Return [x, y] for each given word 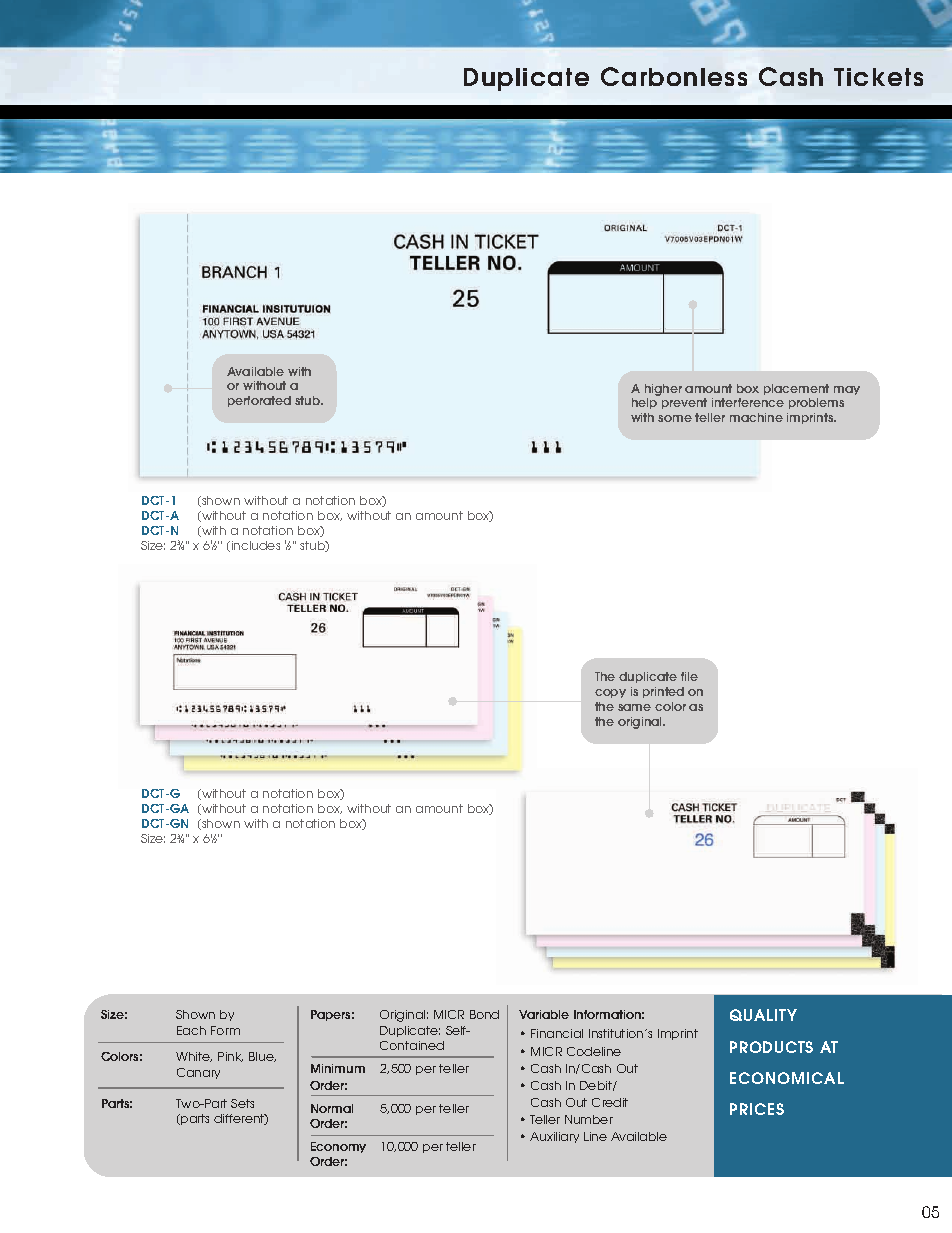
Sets [242, 1103]
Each [191, 1030]
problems [816, 403]
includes [256, 545]
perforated [259, 401]
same [634, 707]
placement [796, 389]
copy [610, 693]
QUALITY [763, 1015]
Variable [544, 1014]
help [644, 403]
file [689, 676]
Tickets [878, 77]
